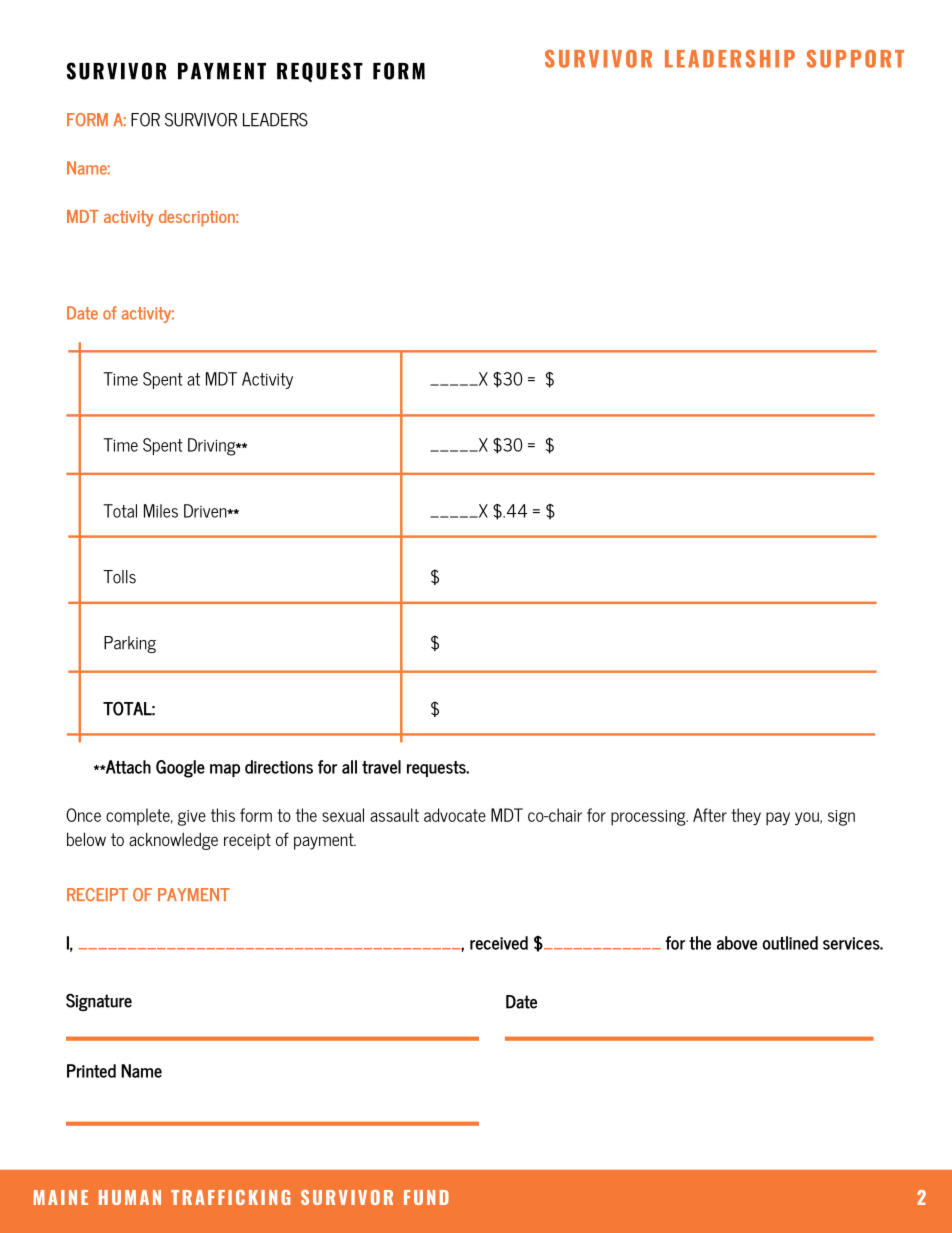 This screenshot has width=952, height=1233. I want to click on Parking, so click(130, 644).
